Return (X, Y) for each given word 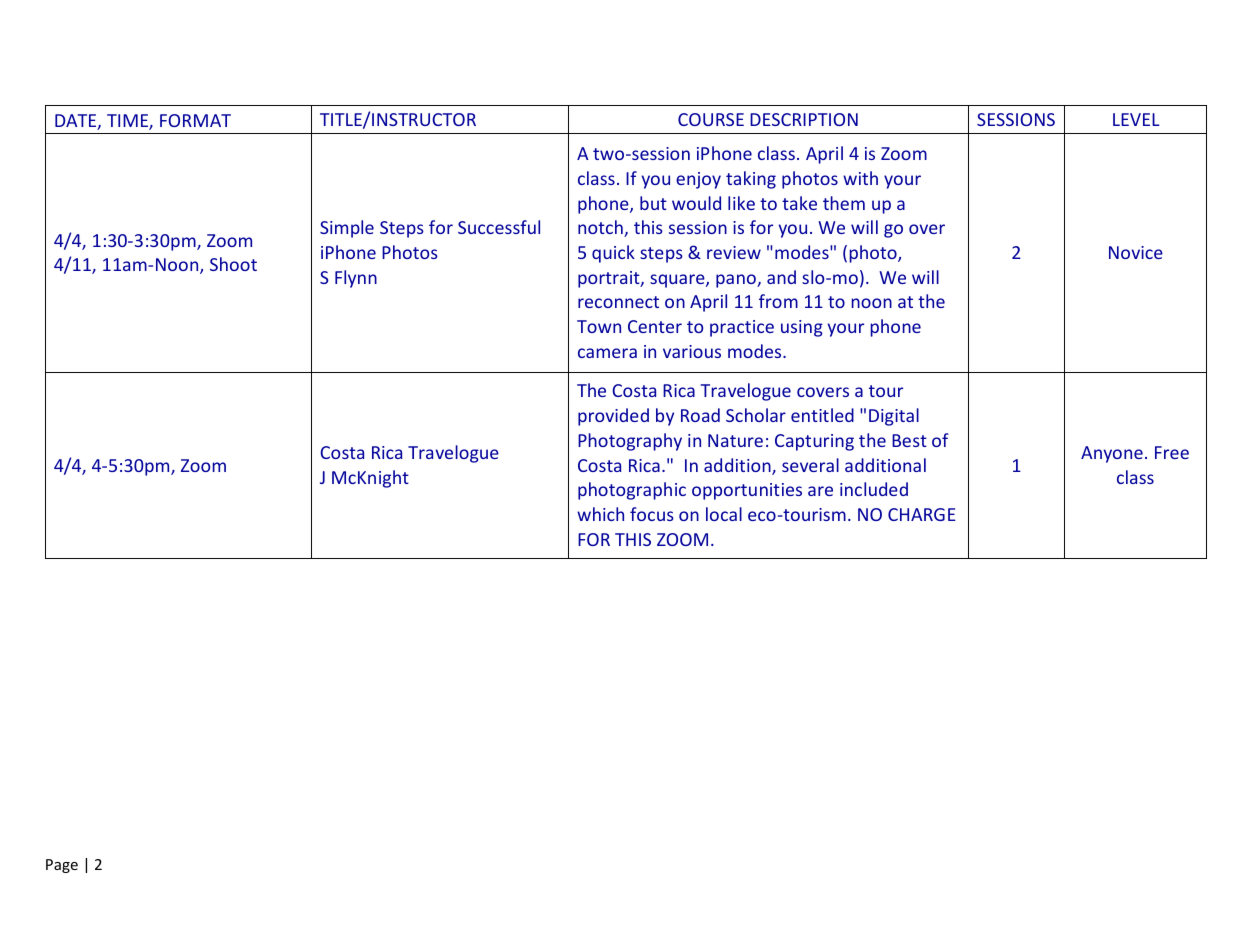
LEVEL (1136, 119)
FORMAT (195, 120)
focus (652, 514)
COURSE (711, 119)
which (600, 514)
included (874, 489)
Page (62, 866)
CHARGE (922, 514)
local (724, 514)
